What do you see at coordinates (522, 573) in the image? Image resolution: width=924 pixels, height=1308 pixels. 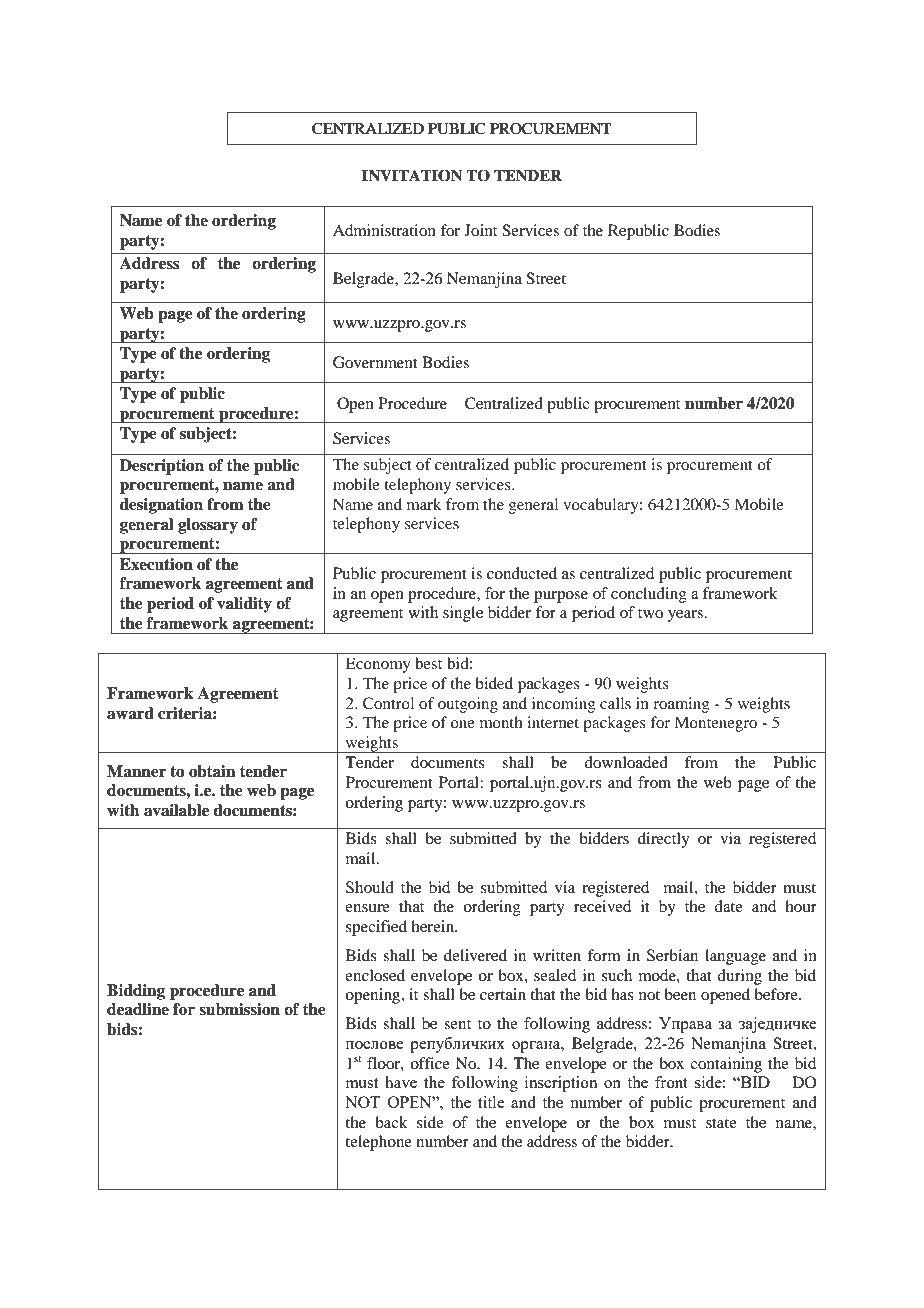 I see `conducted` at bounding box center [522, 573].
